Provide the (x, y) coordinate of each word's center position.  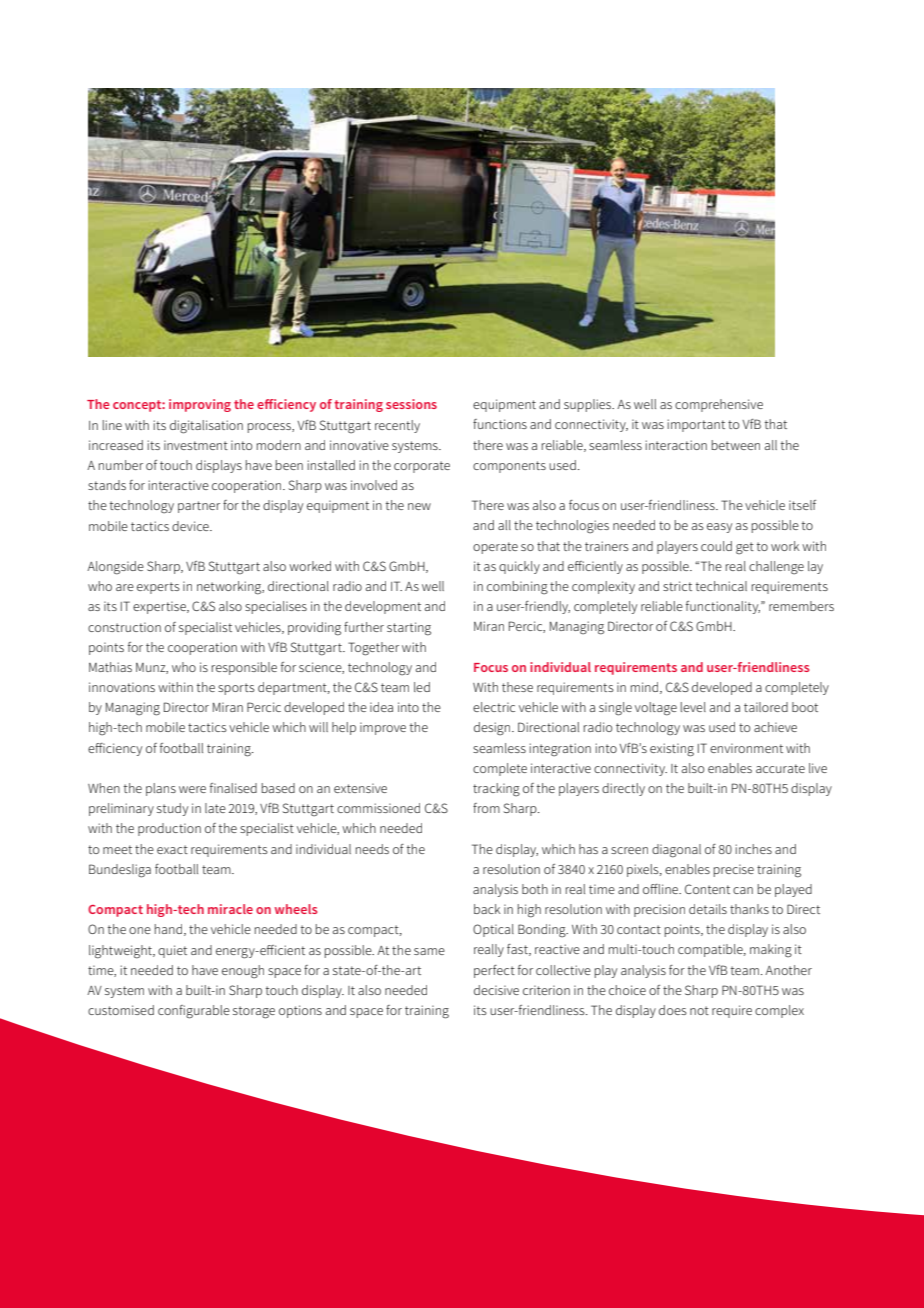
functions (500, 424)
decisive (496, 990)
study (172, 809)
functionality (723, 607)
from (486, 808)
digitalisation (206, 427)
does (673, 1010)
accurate (780, 768)
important (696, 425)
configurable (194, 1012)
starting (409, 629)
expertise (160, 607)
